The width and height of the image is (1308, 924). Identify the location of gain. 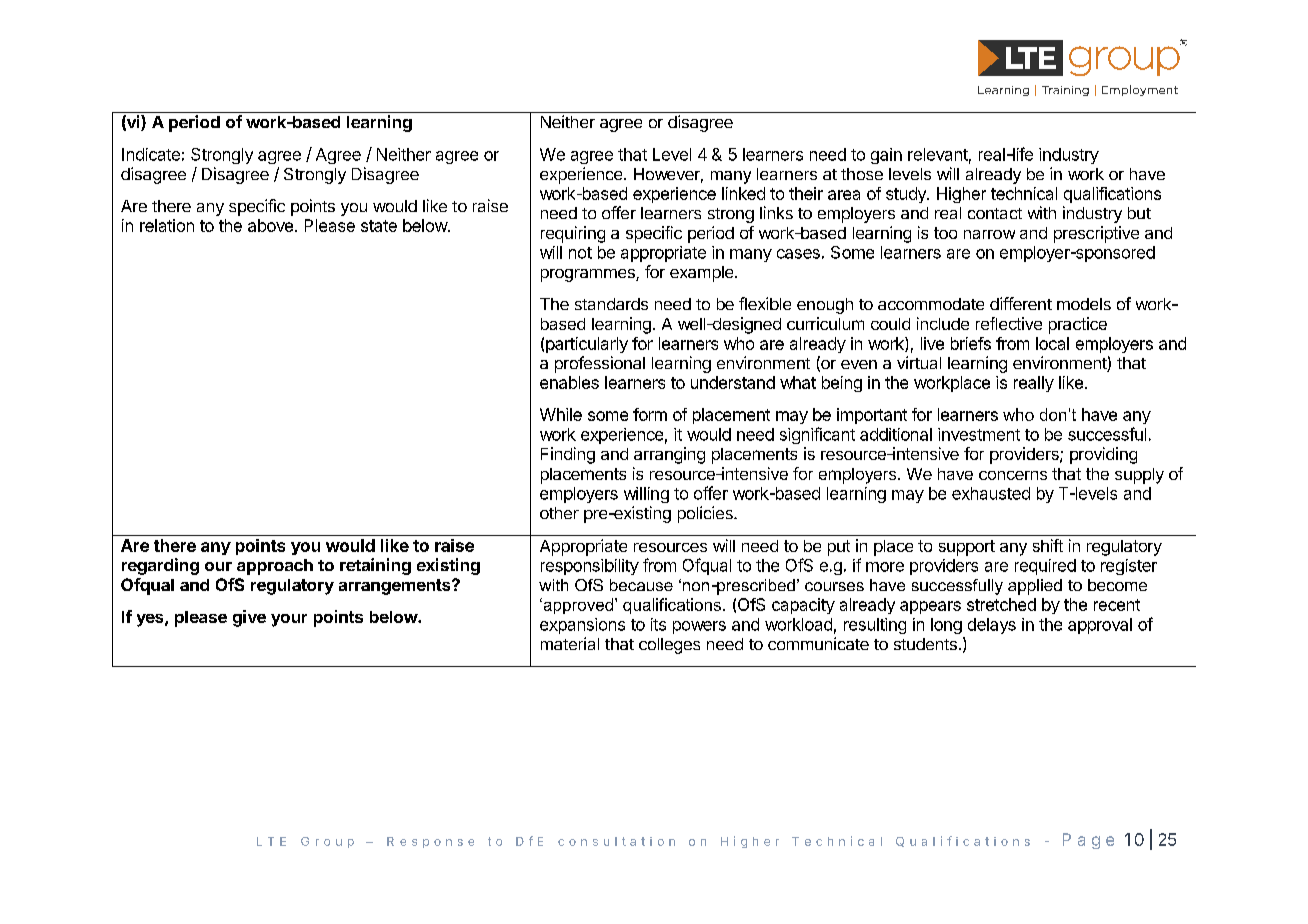
(886, 156).
